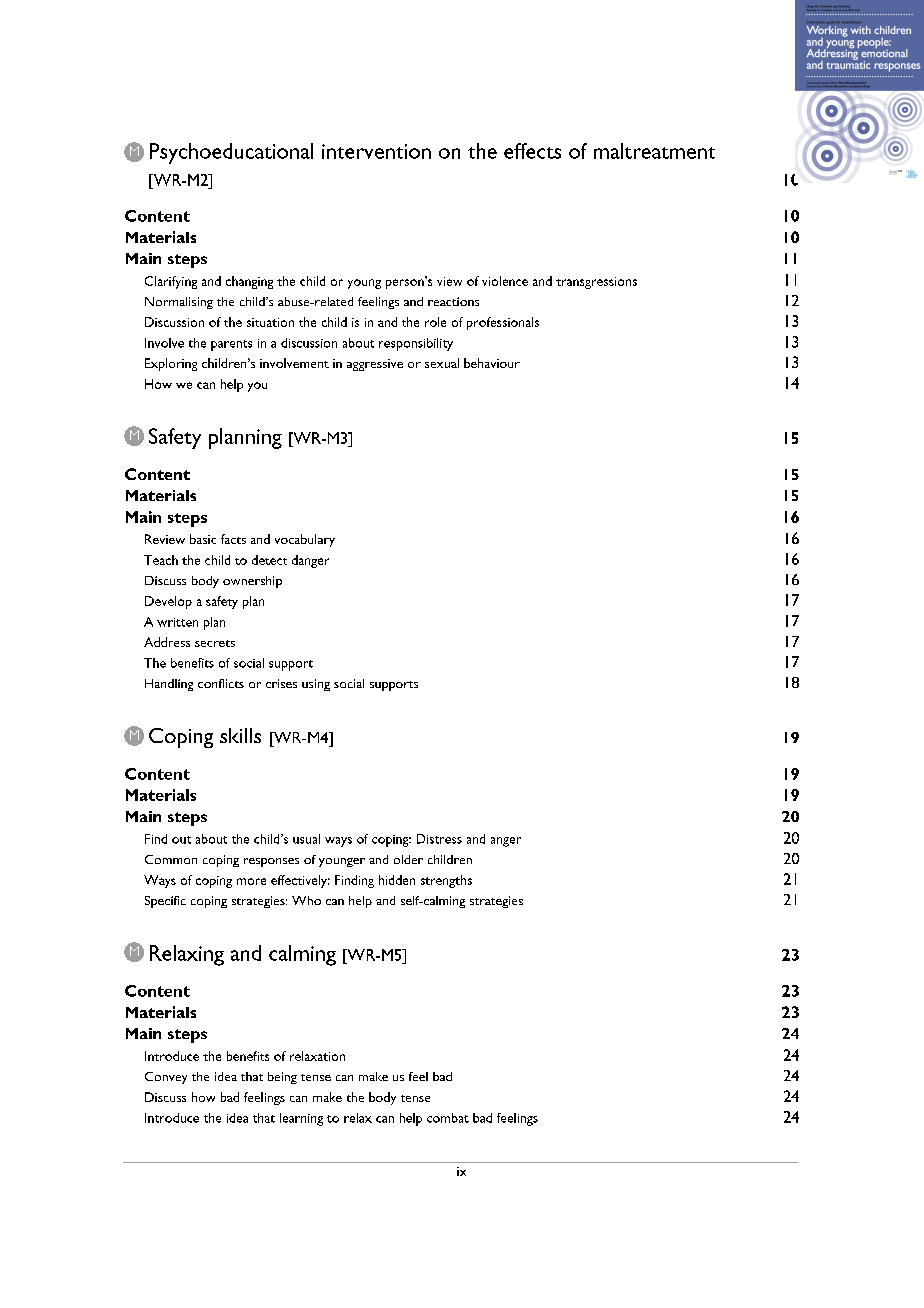 The height and width of the screenshot is (1308, 924). What do you see at coordinates (446, 881) in the screenshot?
I see `strengths` at bounding box center [446, 881].
